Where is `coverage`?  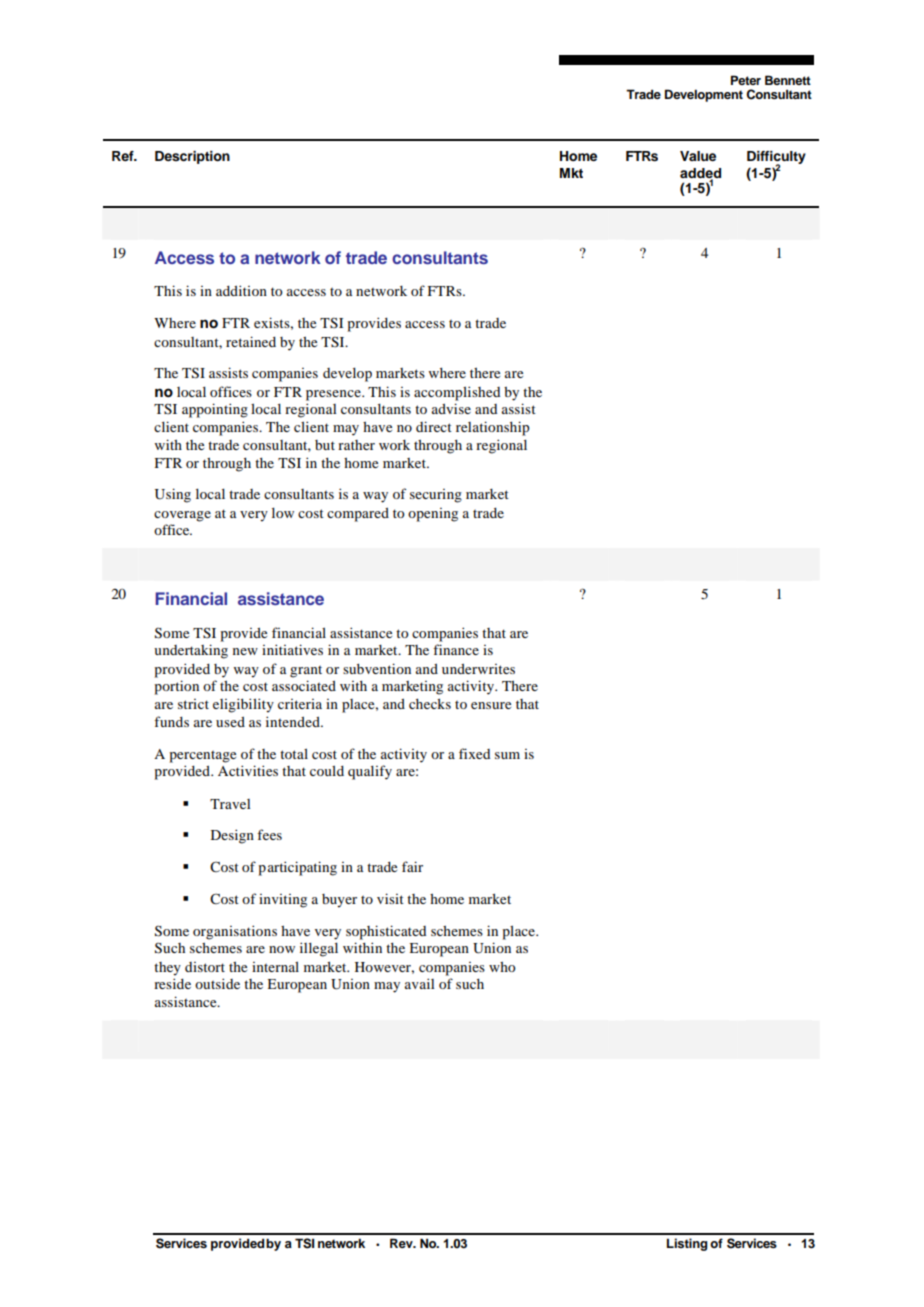 coverage is located at coordinates (182, 516).
